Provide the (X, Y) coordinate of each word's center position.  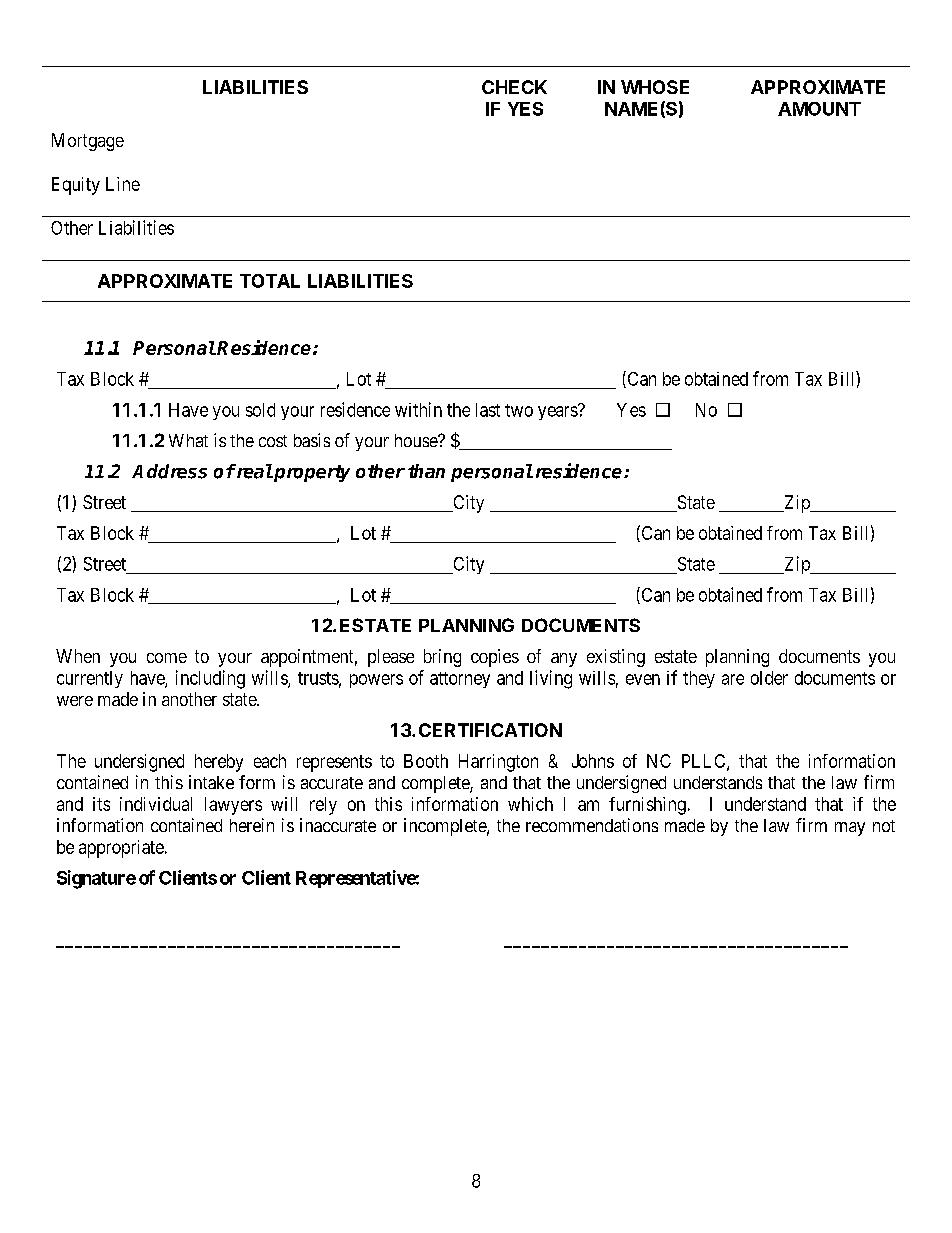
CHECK (514, 87)
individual (156, 804)
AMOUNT (819, 109)
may (850, 829)
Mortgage (88, 142)
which (530, 804)
